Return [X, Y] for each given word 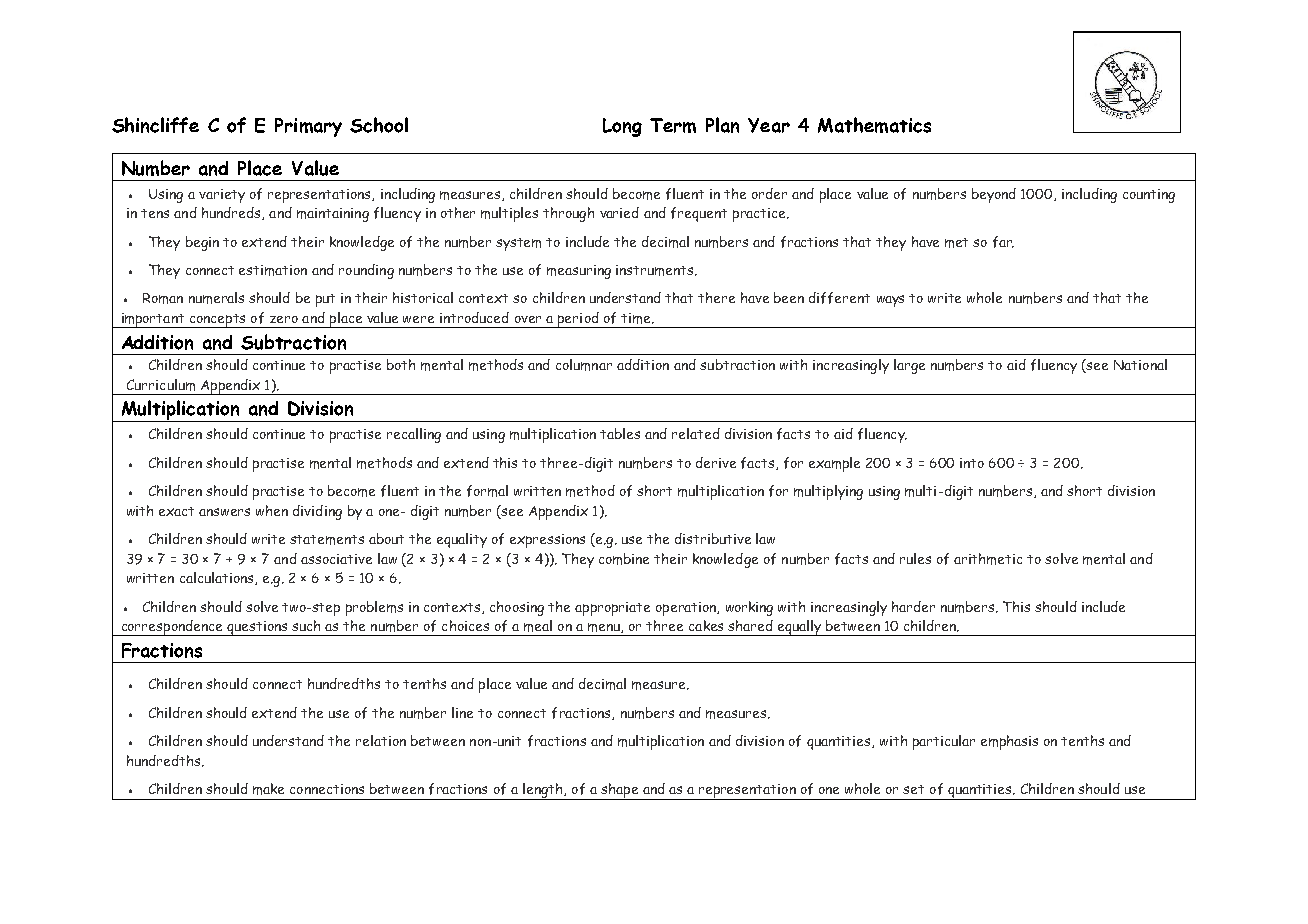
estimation [273, 270]
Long [622, 127]
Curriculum [161, 385]
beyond [994, 195]
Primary [308, 127]
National [1140, 364]
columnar [584, 365]
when [272, 510]
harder [913, 606]
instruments [656, 270]
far [1003, 242]
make [268, 789]
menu [605, 628]
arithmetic [988, 559]
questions [257, 628]
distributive [713, 538]
